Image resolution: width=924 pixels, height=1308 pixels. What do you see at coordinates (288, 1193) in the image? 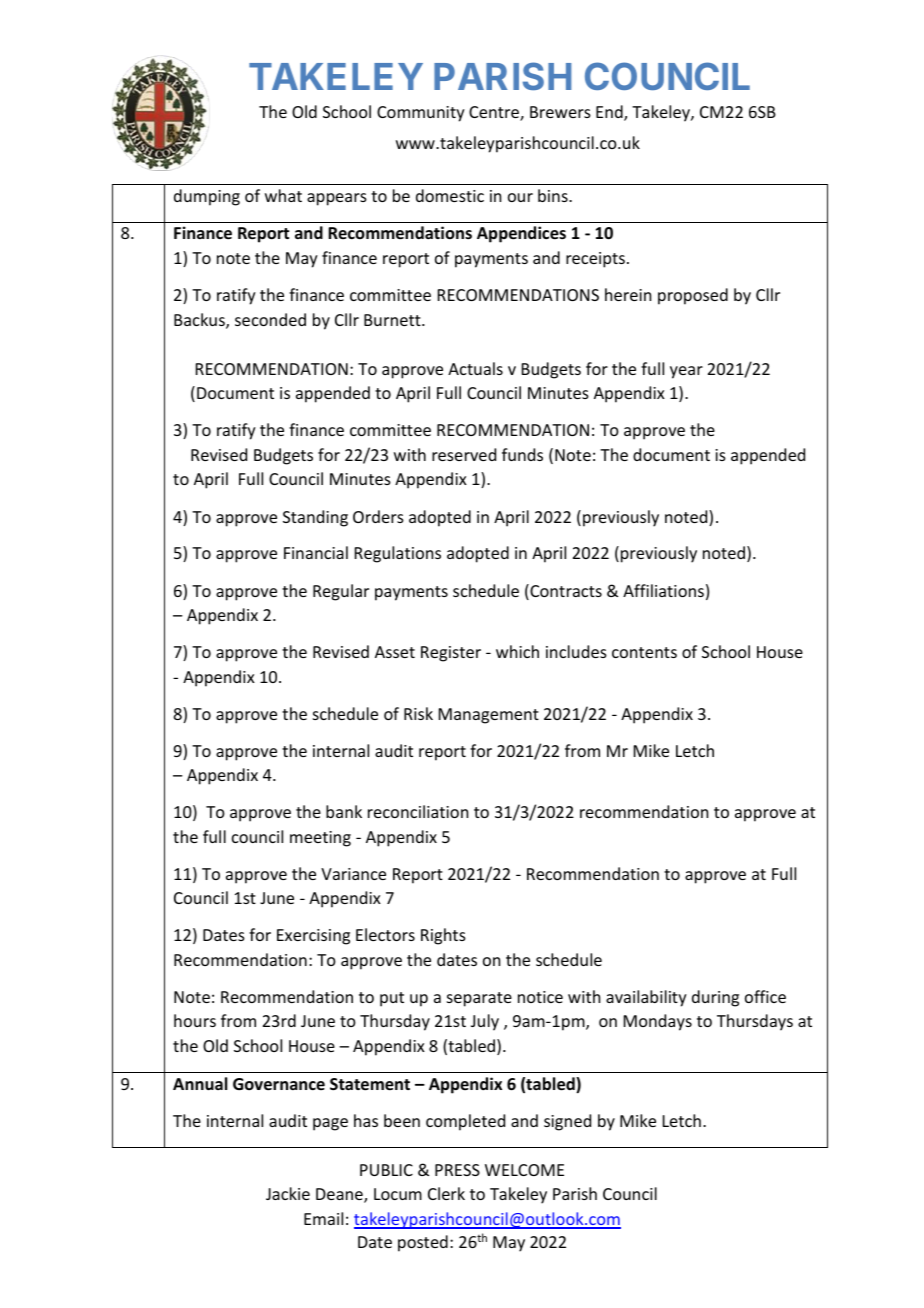
I see `Jackie` at bounding box center [288, 1193].
